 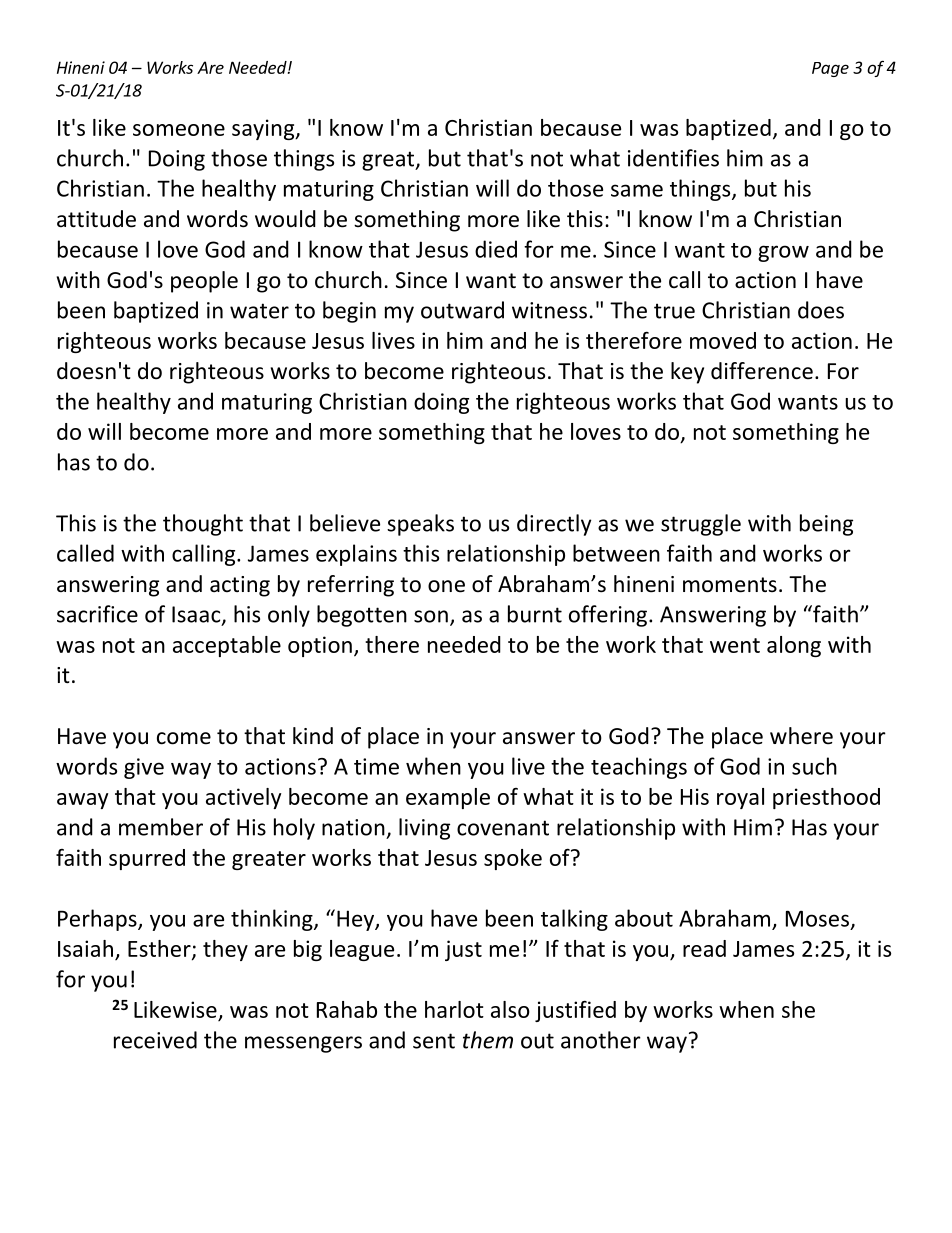 What do you see at coordinates (420, 525) in the page?
I see `speaks` at bounding box center [420, 525].
